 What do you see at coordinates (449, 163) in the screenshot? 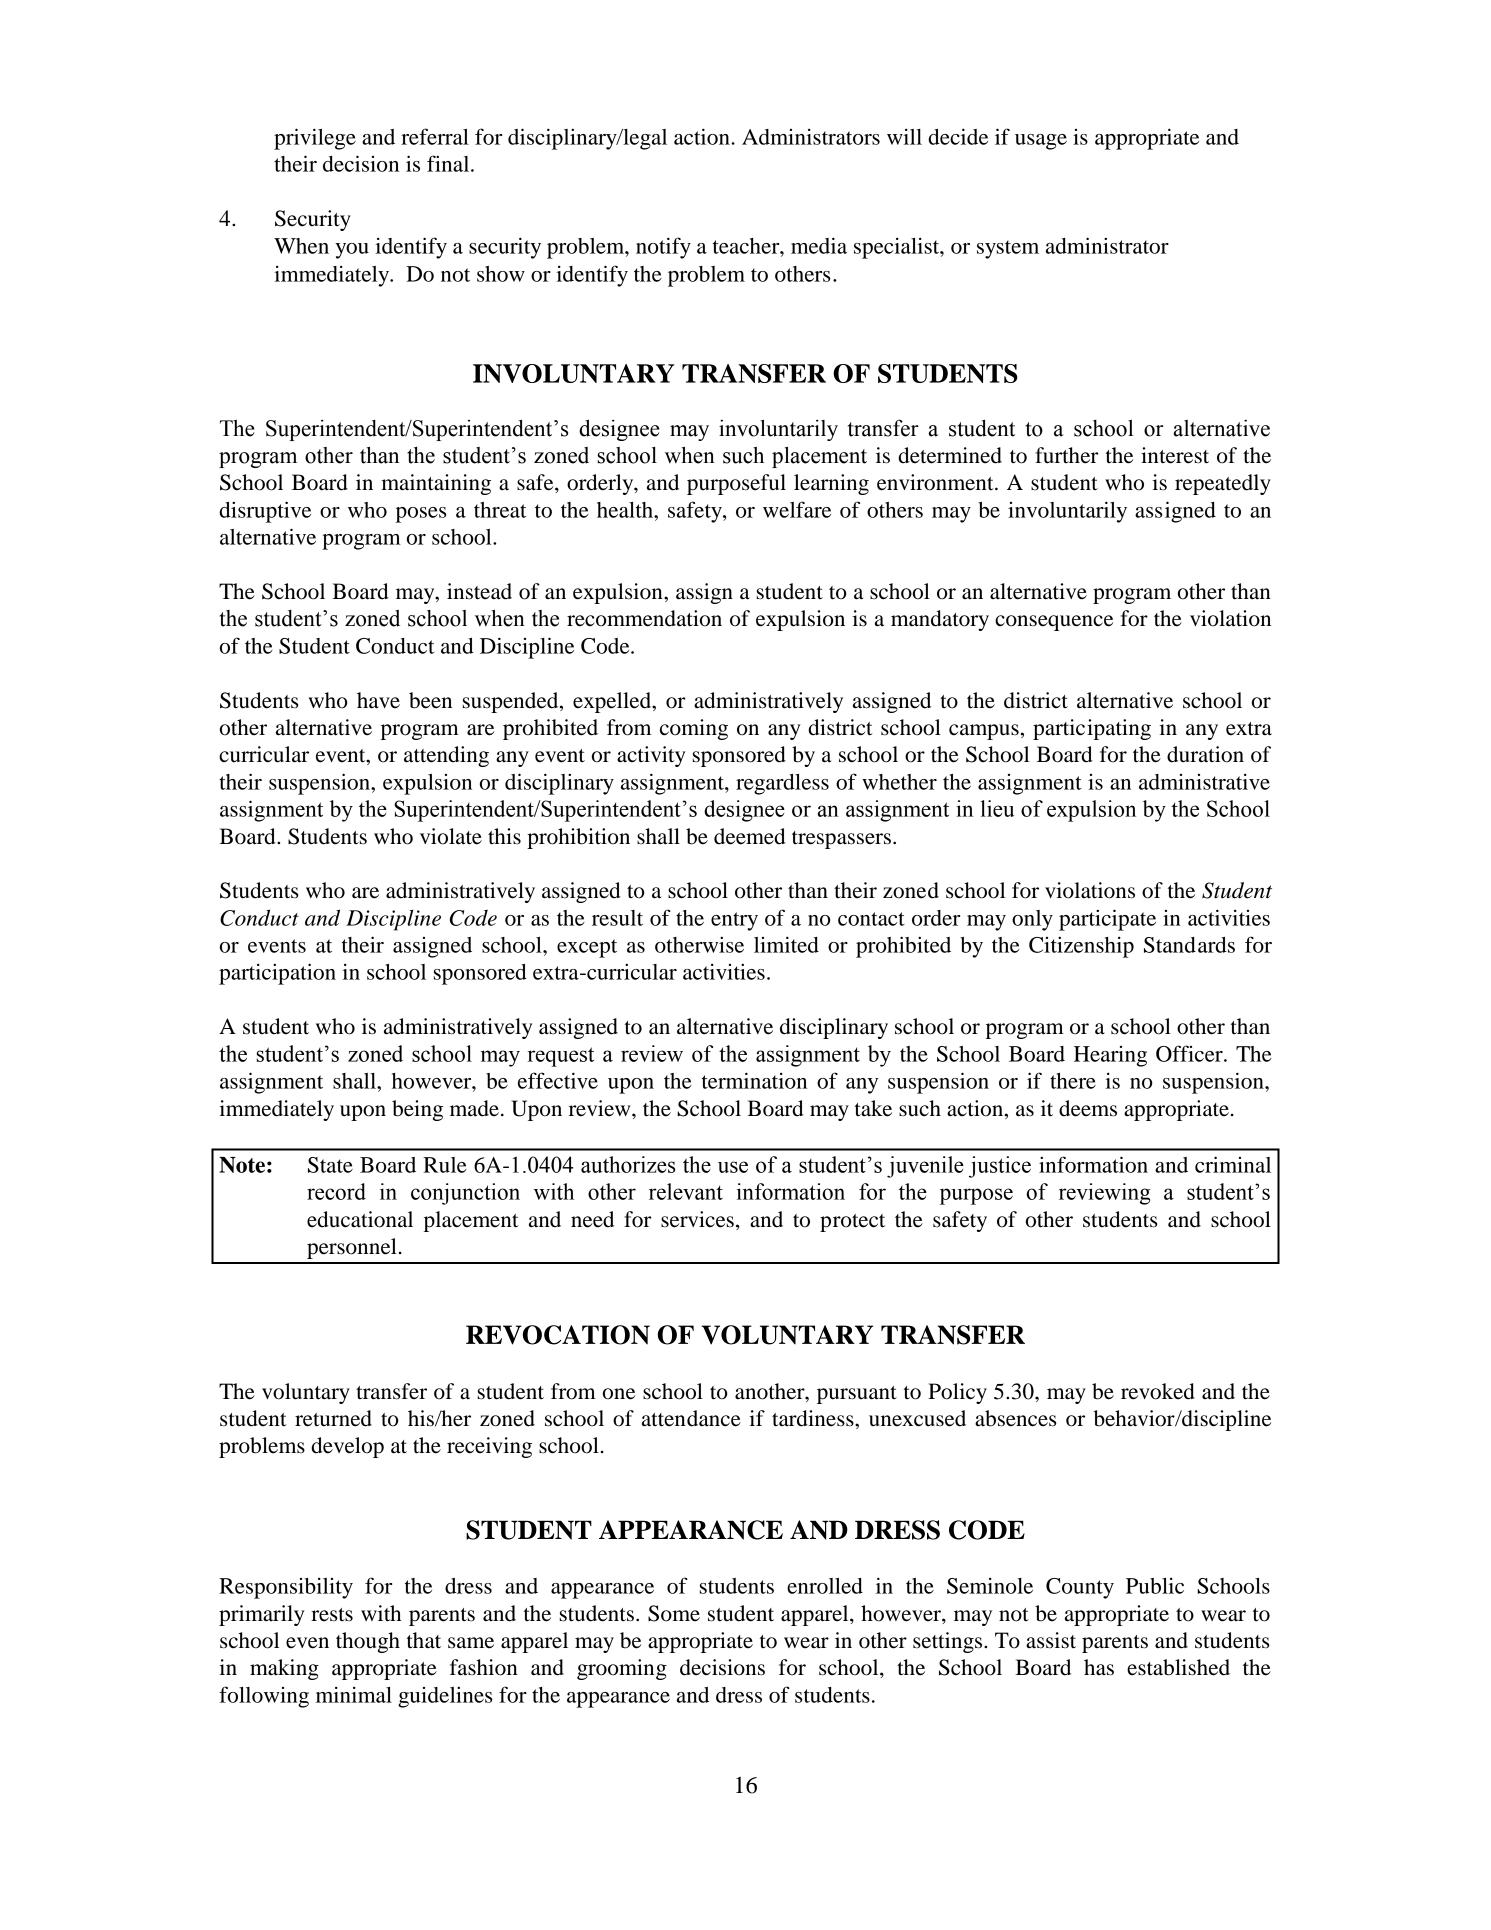
I see `final` at bounding box center [449, 163].
